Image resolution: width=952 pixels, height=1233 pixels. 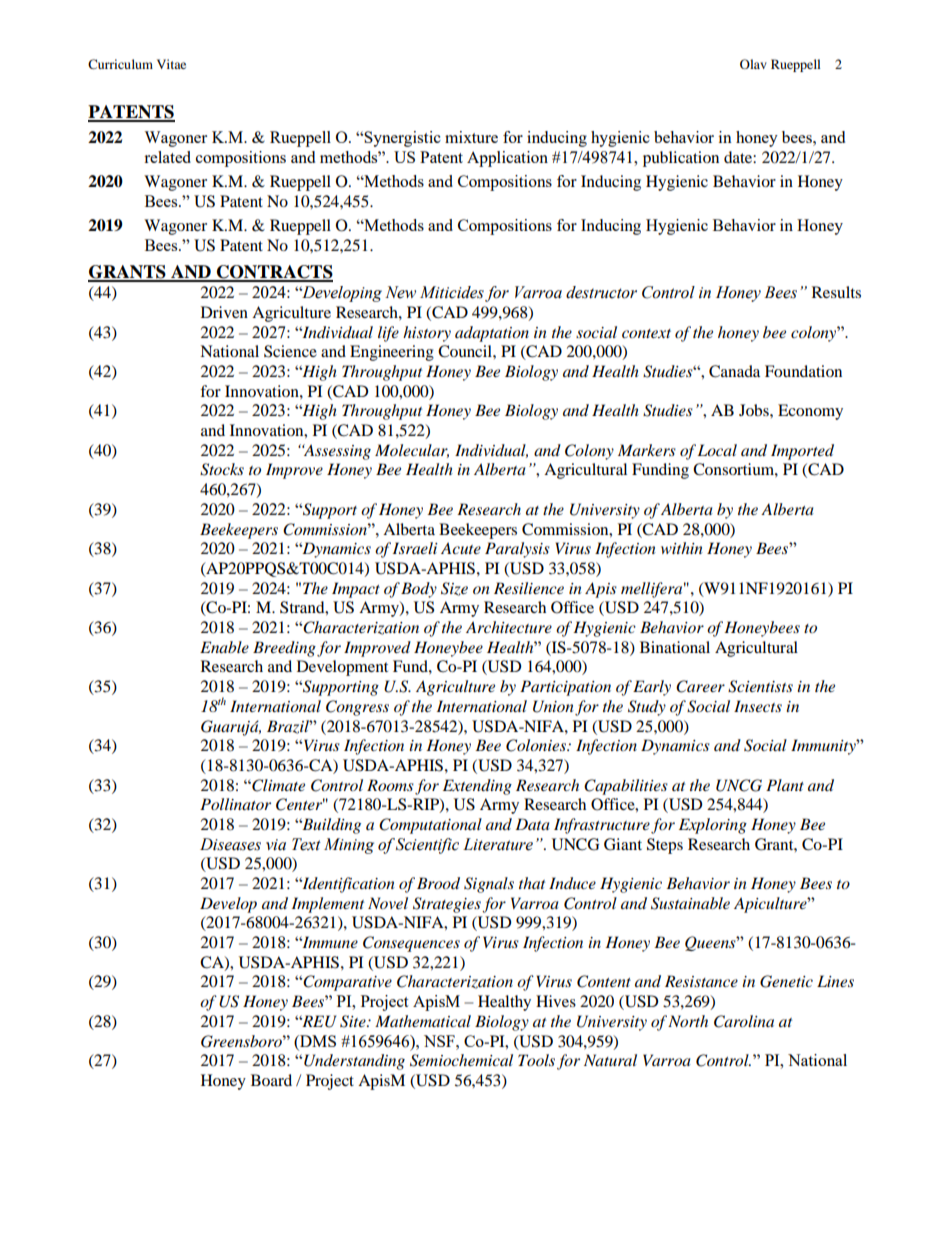 What do you see at coordinates (760, 686) in the page?
I see `Scientists` at bounding box center [760, 686].
